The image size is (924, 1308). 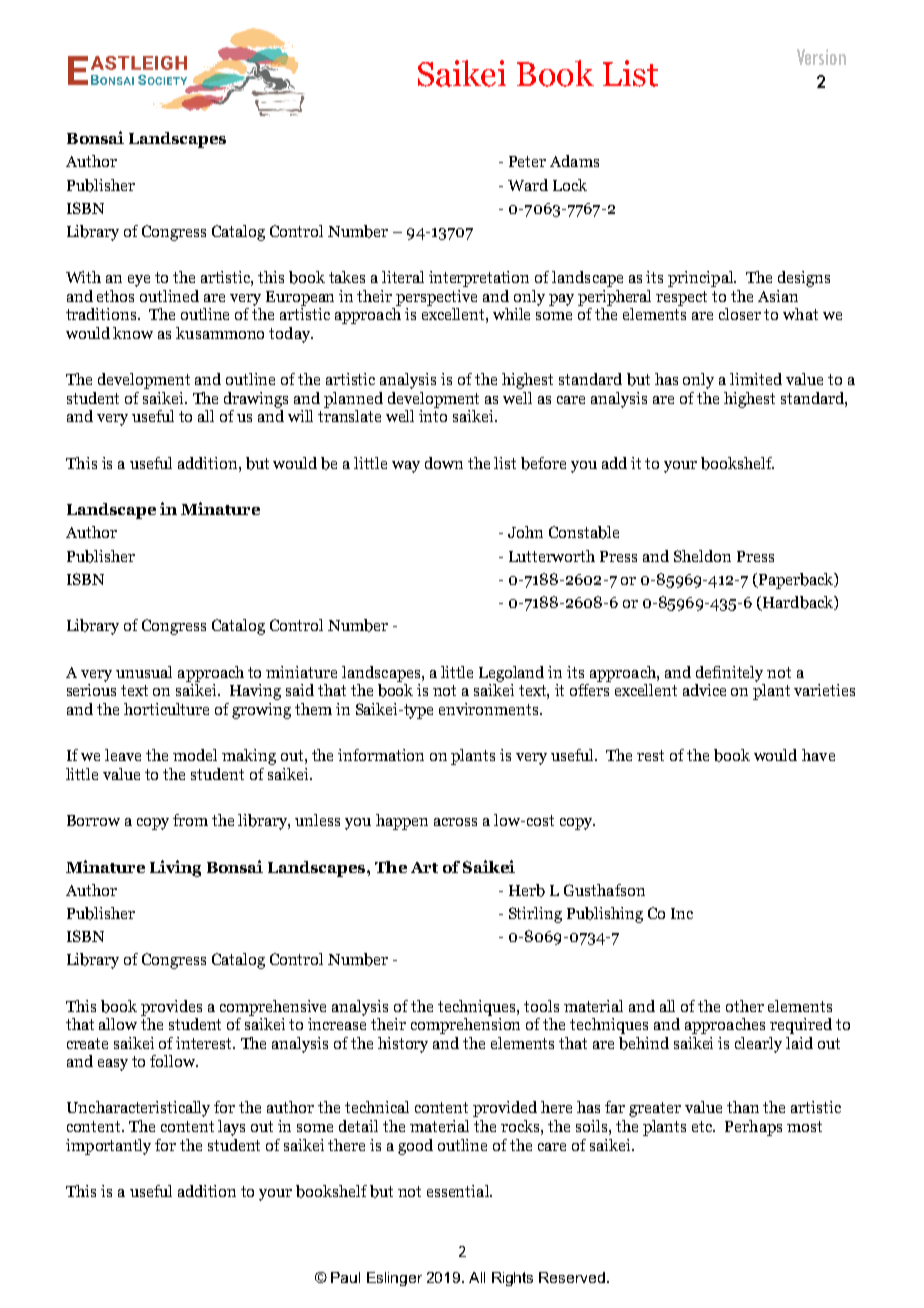 I want to click on know, so click(x=133, y=333).
